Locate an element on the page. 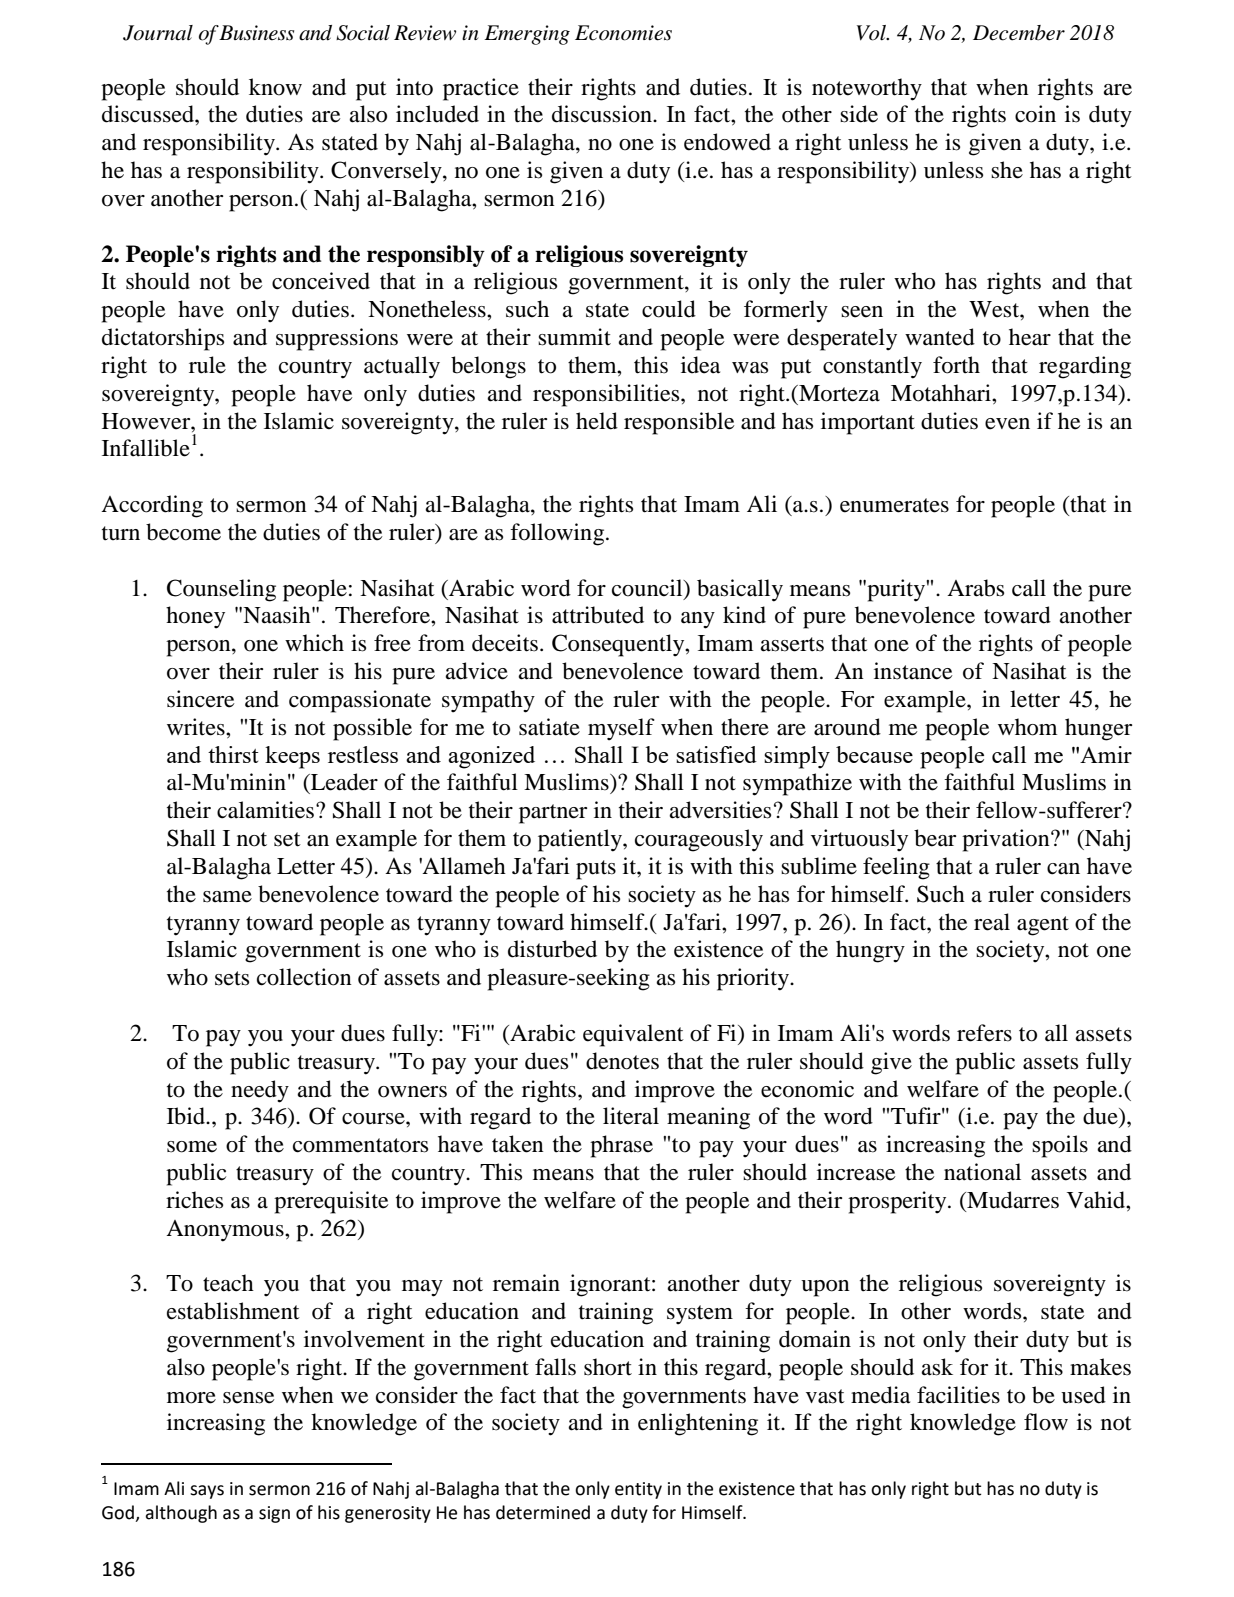 Image resolution: width=1234 pixels, height=1597 pixels. attributed is located at coordinates (598, 615).
